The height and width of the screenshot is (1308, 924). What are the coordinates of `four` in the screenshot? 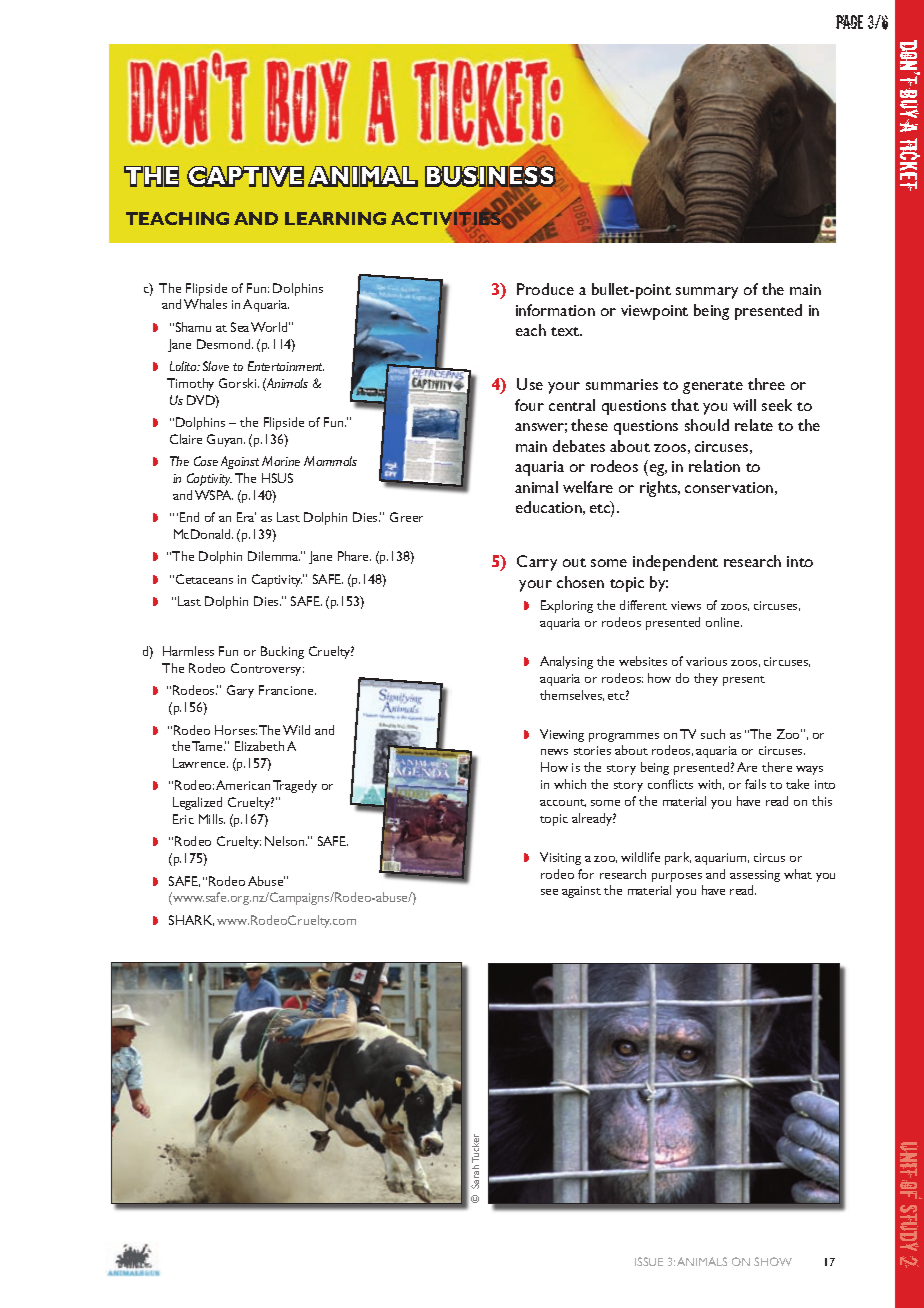 It's located at (529, 405).
